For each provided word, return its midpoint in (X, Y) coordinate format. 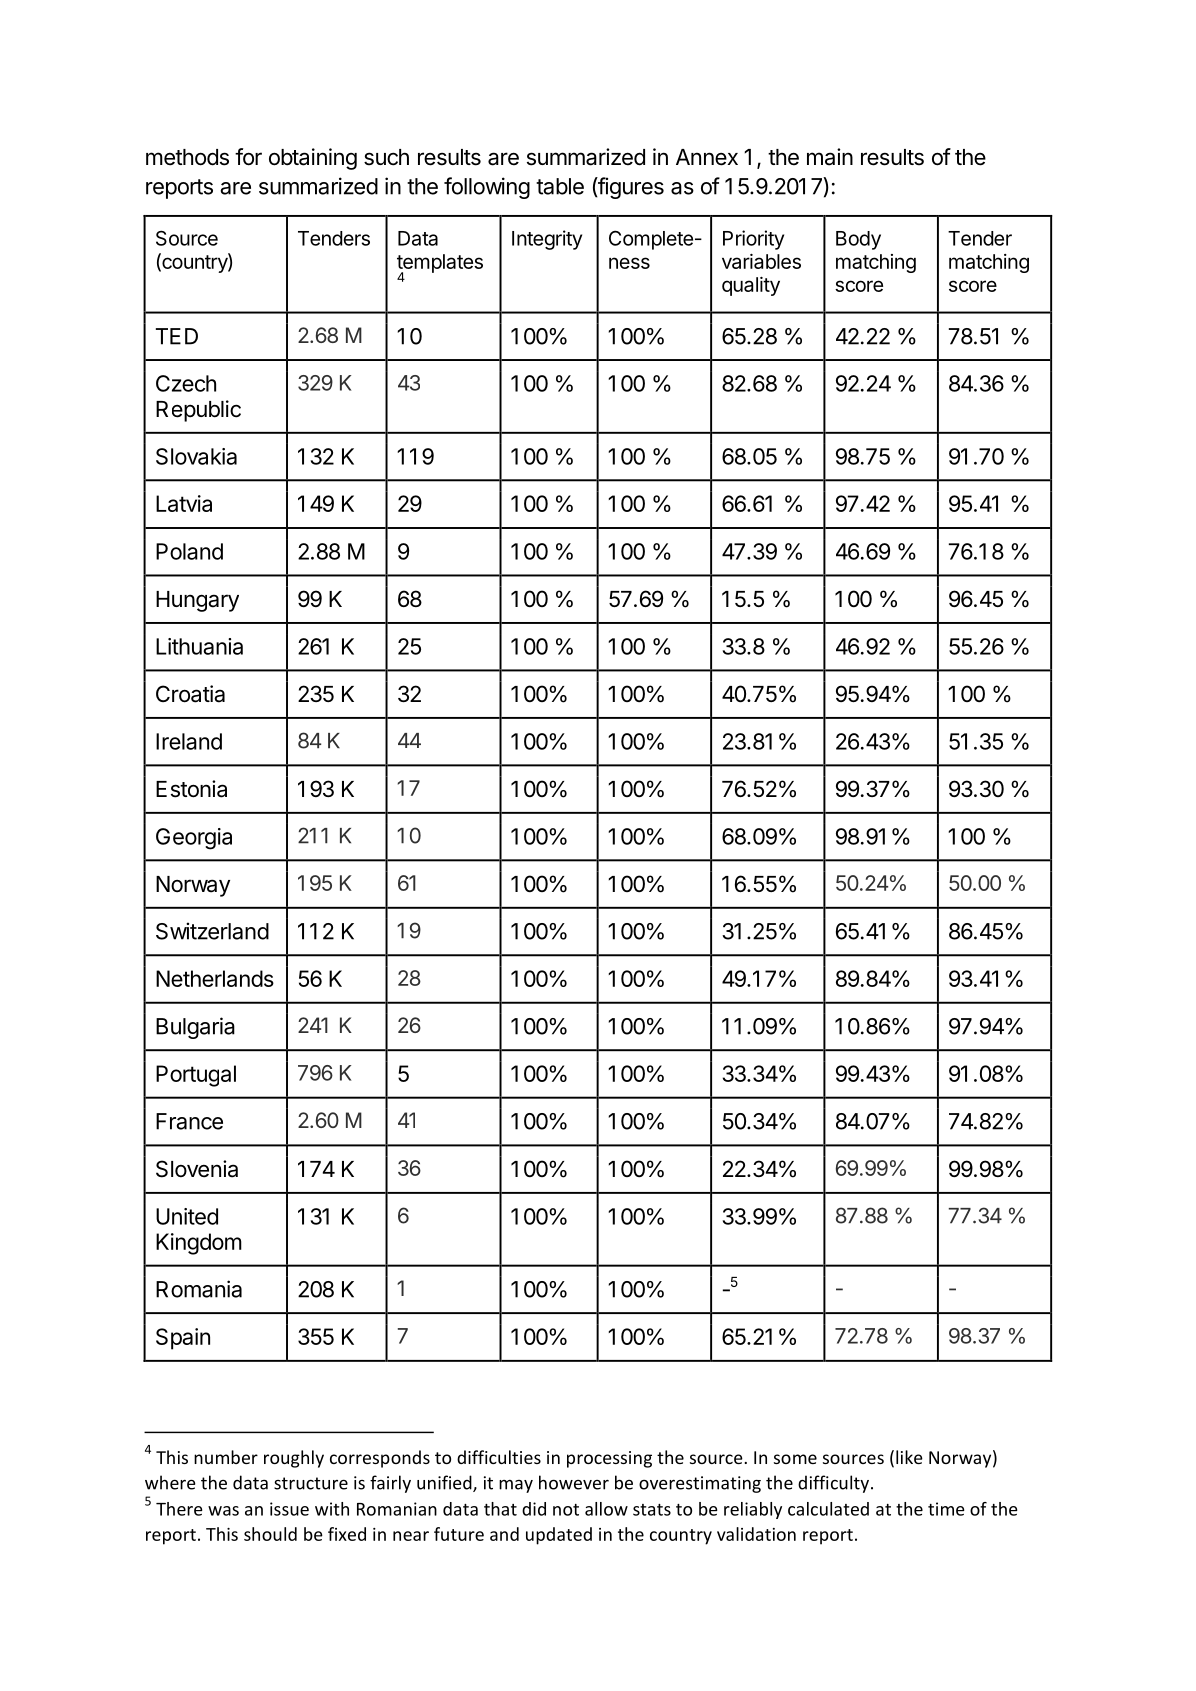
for (248, 157)
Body (858, 240)
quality (751, 286)
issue (289, 1509)
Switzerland (212, 931)
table (560, 186)
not (566, 1510)
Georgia (194, 839)
